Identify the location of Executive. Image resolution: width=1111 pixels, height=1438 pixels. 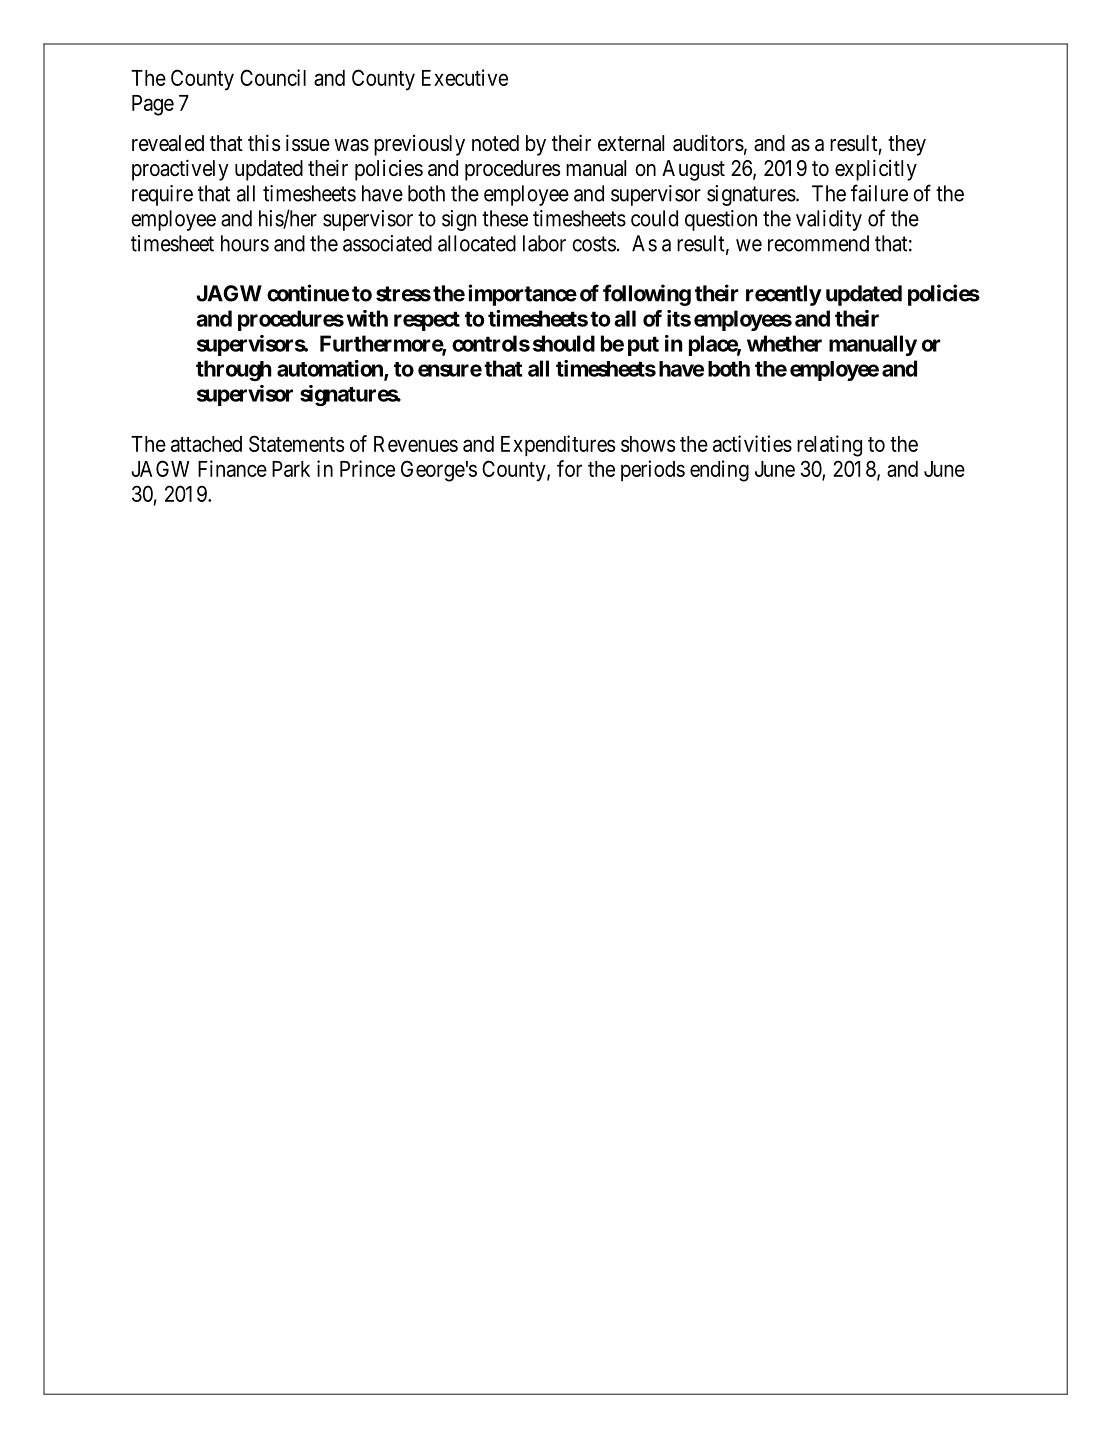
(465, 77).
